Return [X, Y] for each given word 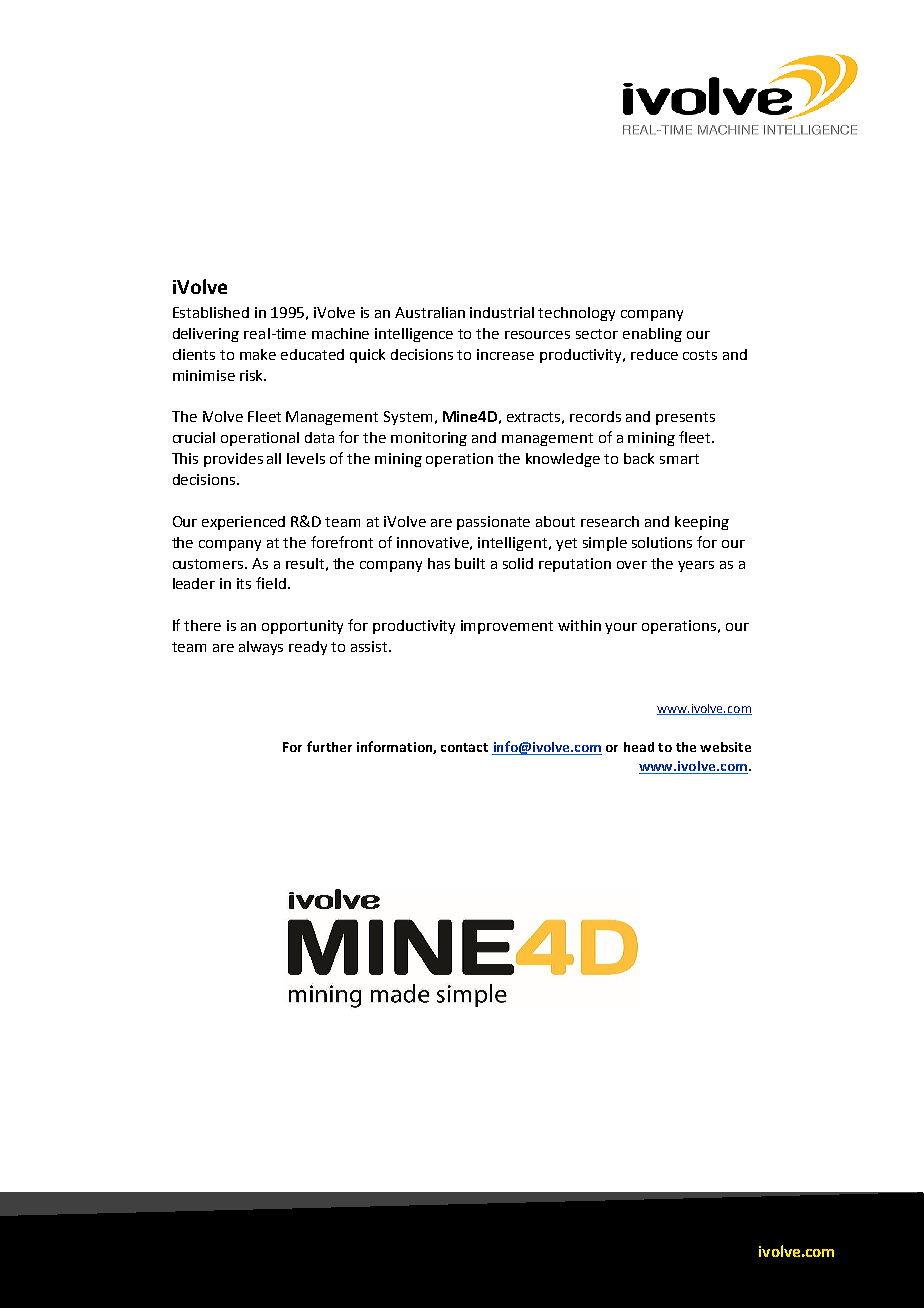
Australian [430, 312]
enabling [652, 335]
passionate [493, 523]
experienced [243, 523]
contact [464, 747]
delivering [206, 335]
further [329, 746]
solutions [662, 542]
